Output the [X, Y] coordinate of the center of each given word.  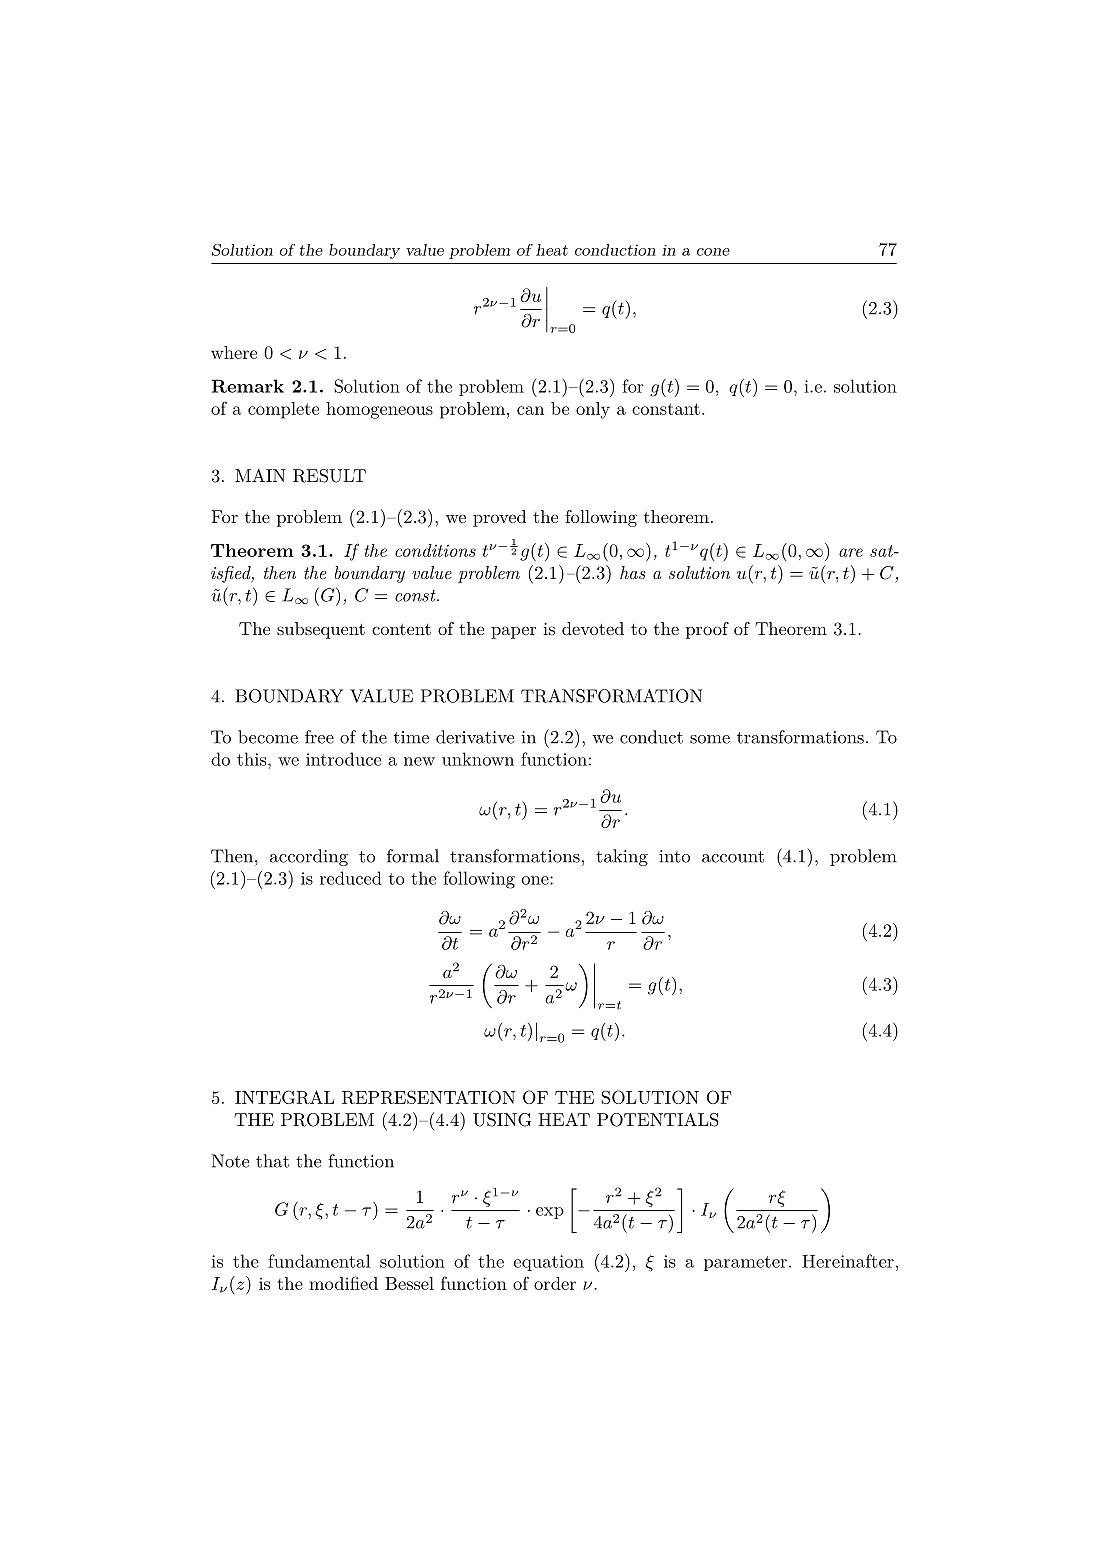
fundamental [319, 1261]
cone [713, 252]
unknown [478, 759]
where [234, 352]
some [710, 739]
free [319, 737]
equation [549, 1263]
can [530, 410]
